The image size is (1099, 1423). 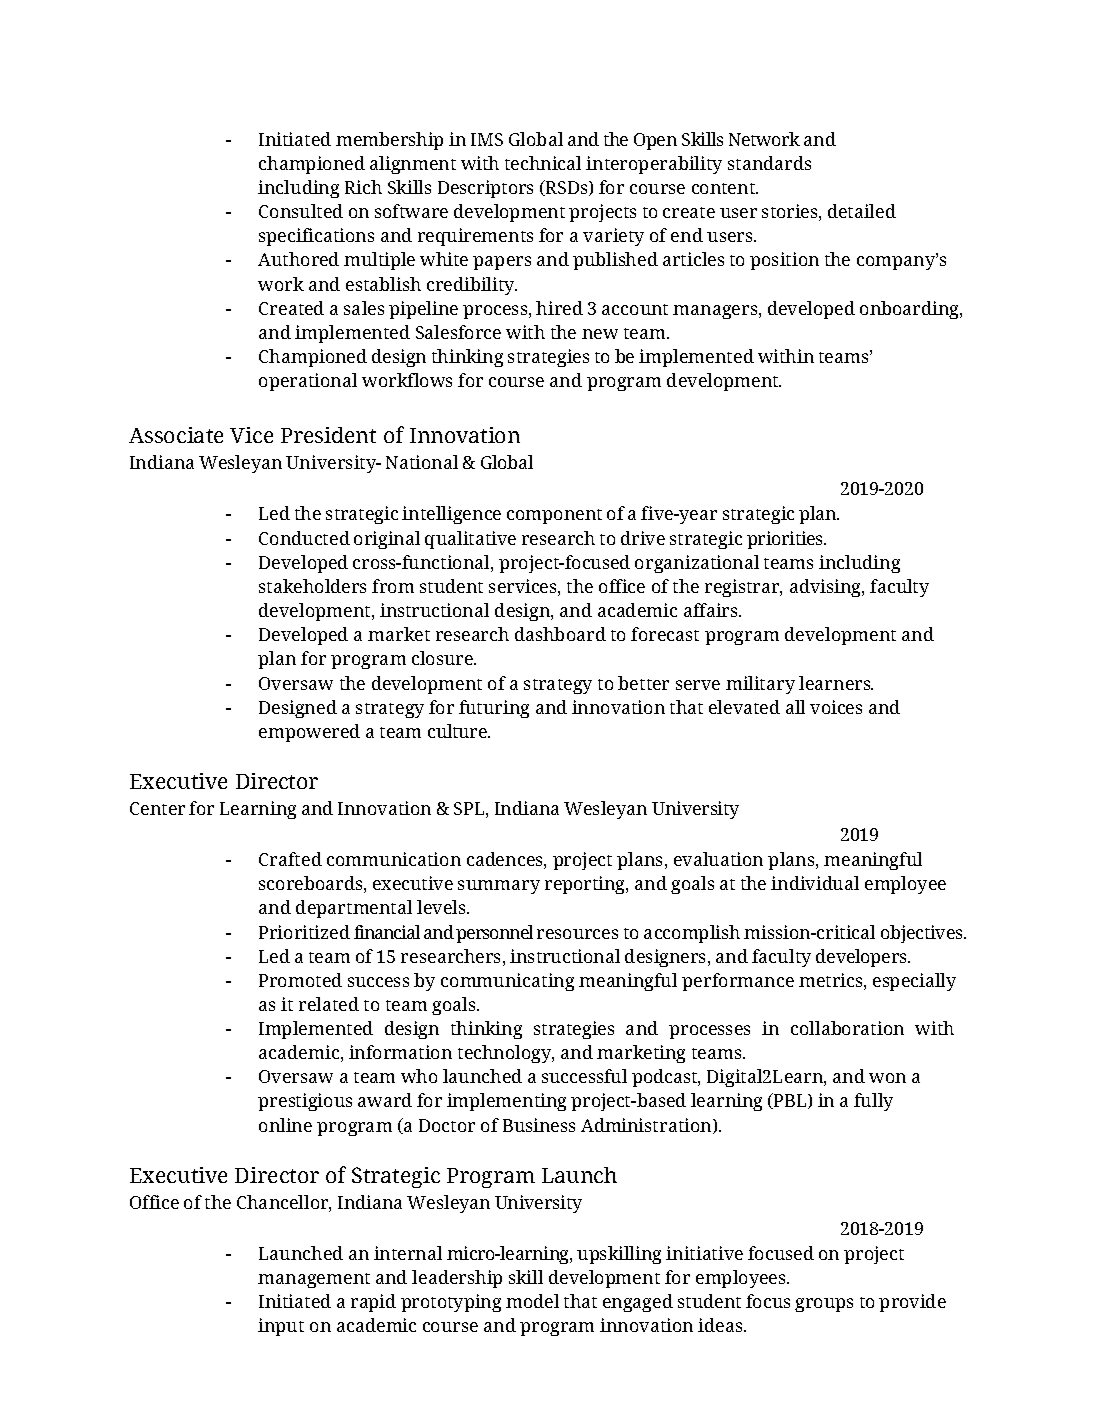 I want to click on component, so click(x=554, y=516).
